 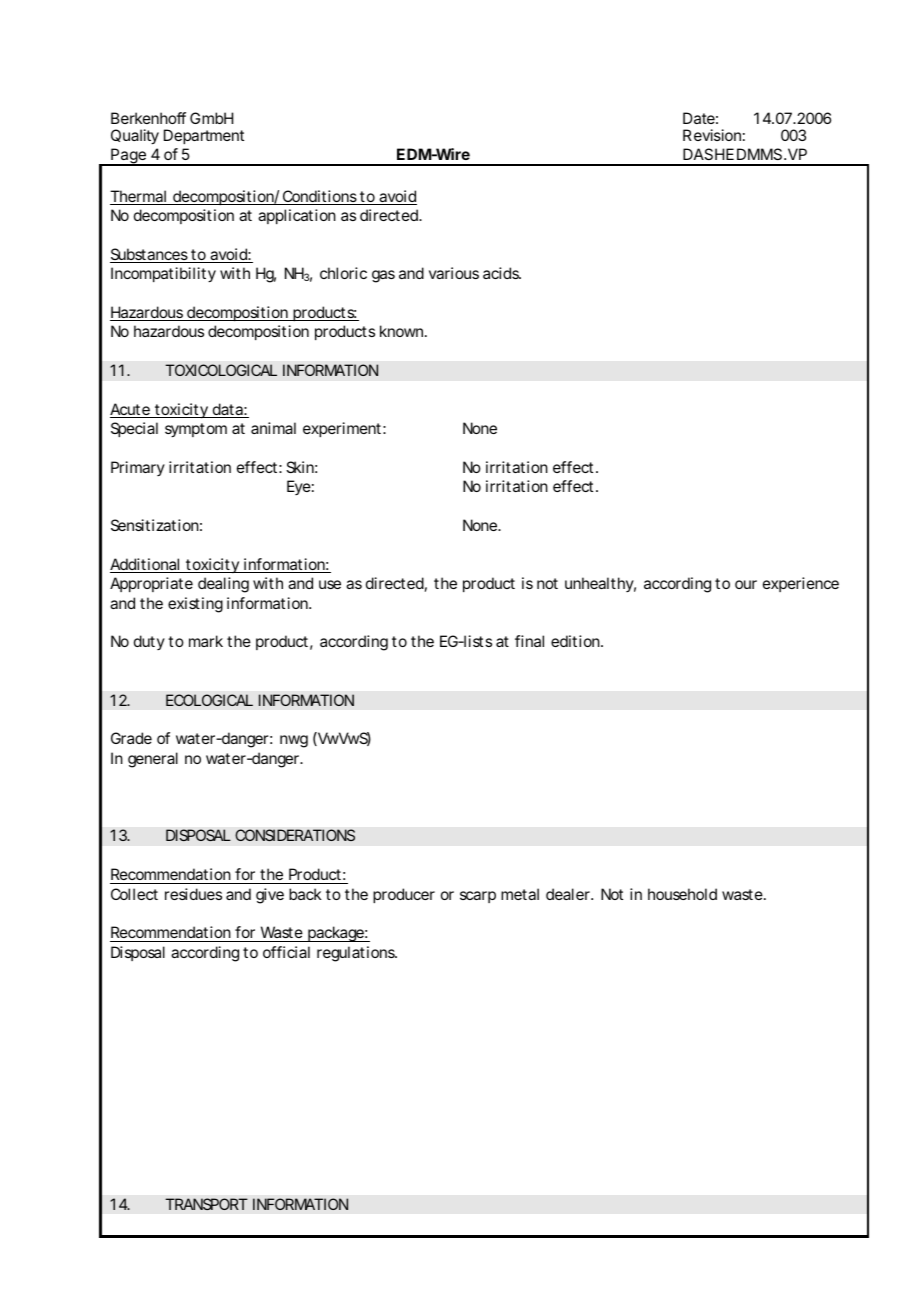 I want to click on various, so click(x=454, y=273).
